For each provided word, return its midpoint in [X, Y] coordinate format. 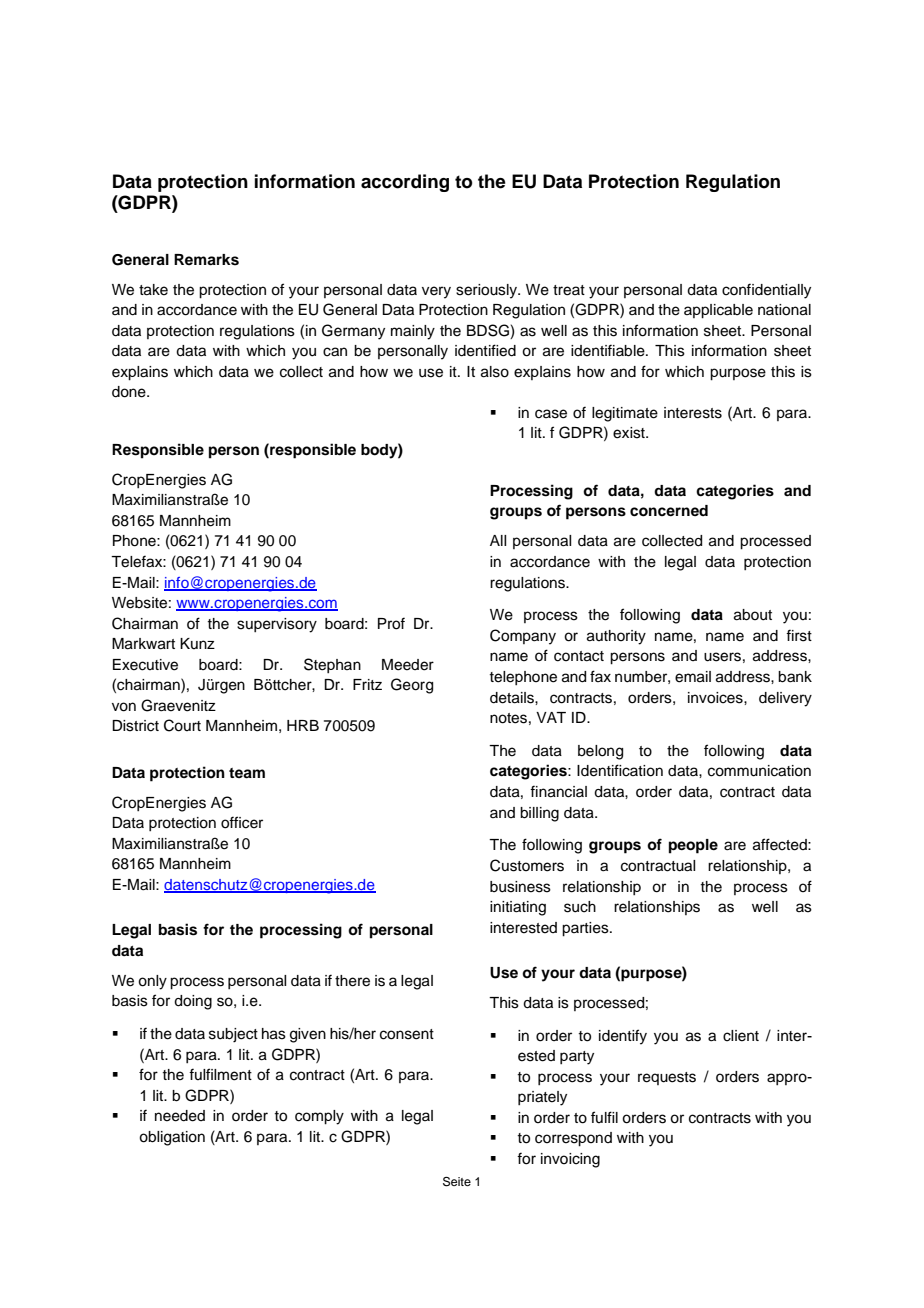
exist [630, 433]
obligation [172, 1138]
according [405, 183]
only [152, 982]
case [551, 414]
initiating [518, 908]
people [693, 846]
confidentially [766, 291]
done [130, 392]
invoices [716, 698]
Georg [412, 686]
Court [182, 725]
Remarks [206, 260]
